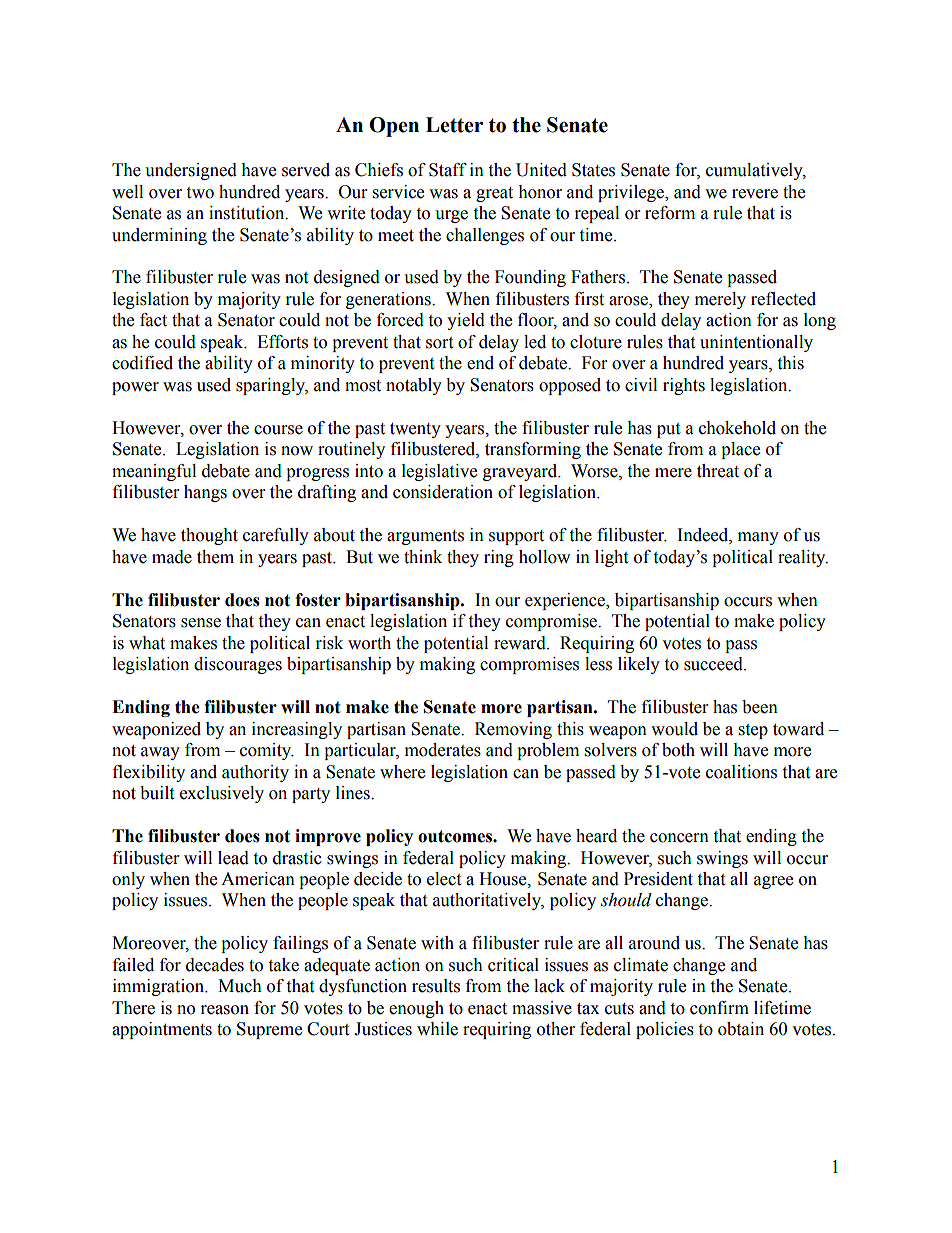  Describe the element at coordinates (448, 170) in the screenshot. I see `Staff` at that location.
